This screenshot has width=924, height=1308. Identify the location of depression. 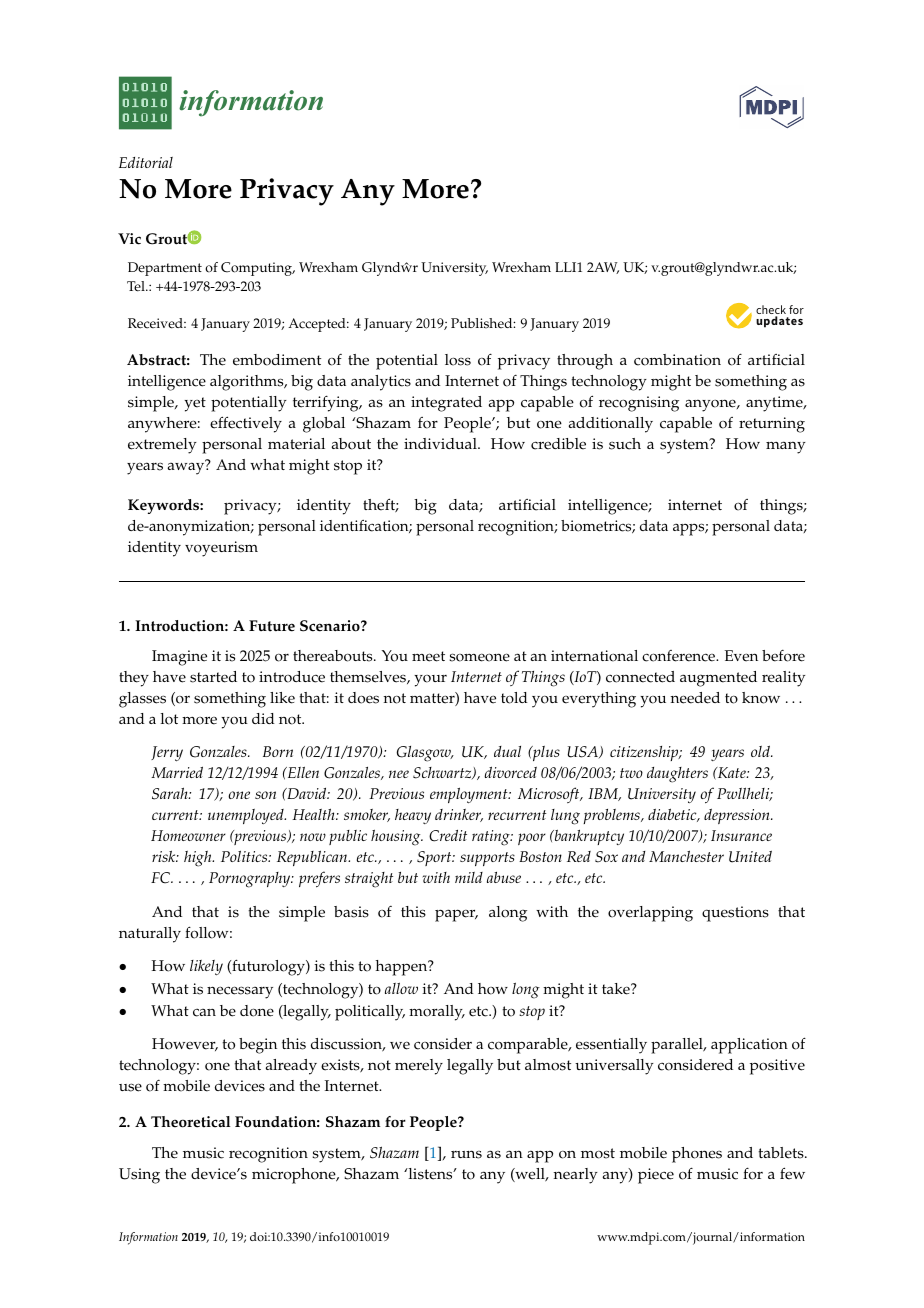
(738, 816).
